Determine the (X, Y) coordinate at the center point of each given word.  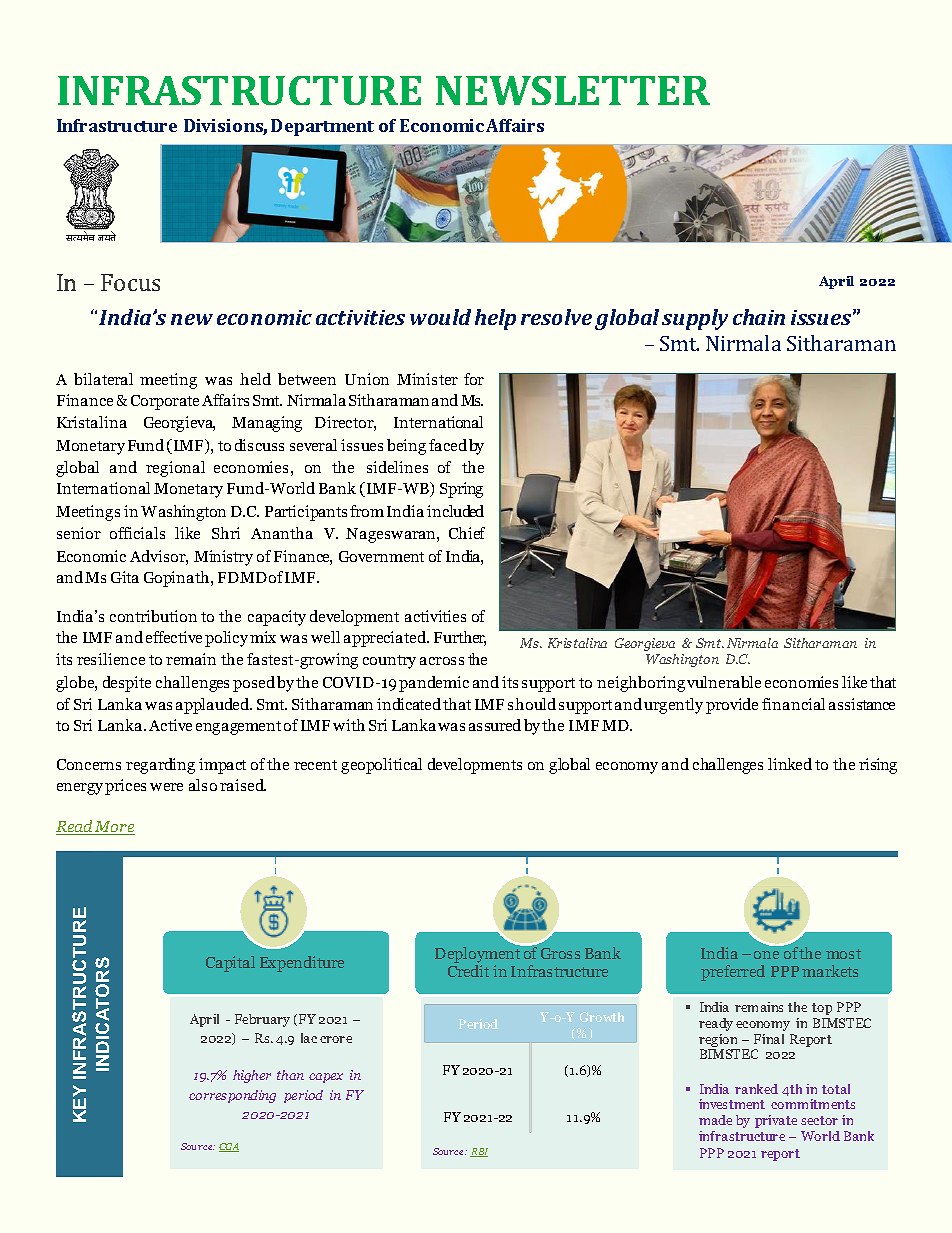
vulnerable (724, 682)
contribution (153, 616)
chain (759, 317)
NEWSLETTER (573, 90)
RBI (479, 1152)
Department (322, 127)
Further (460, 638)
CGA (229, 1147)
